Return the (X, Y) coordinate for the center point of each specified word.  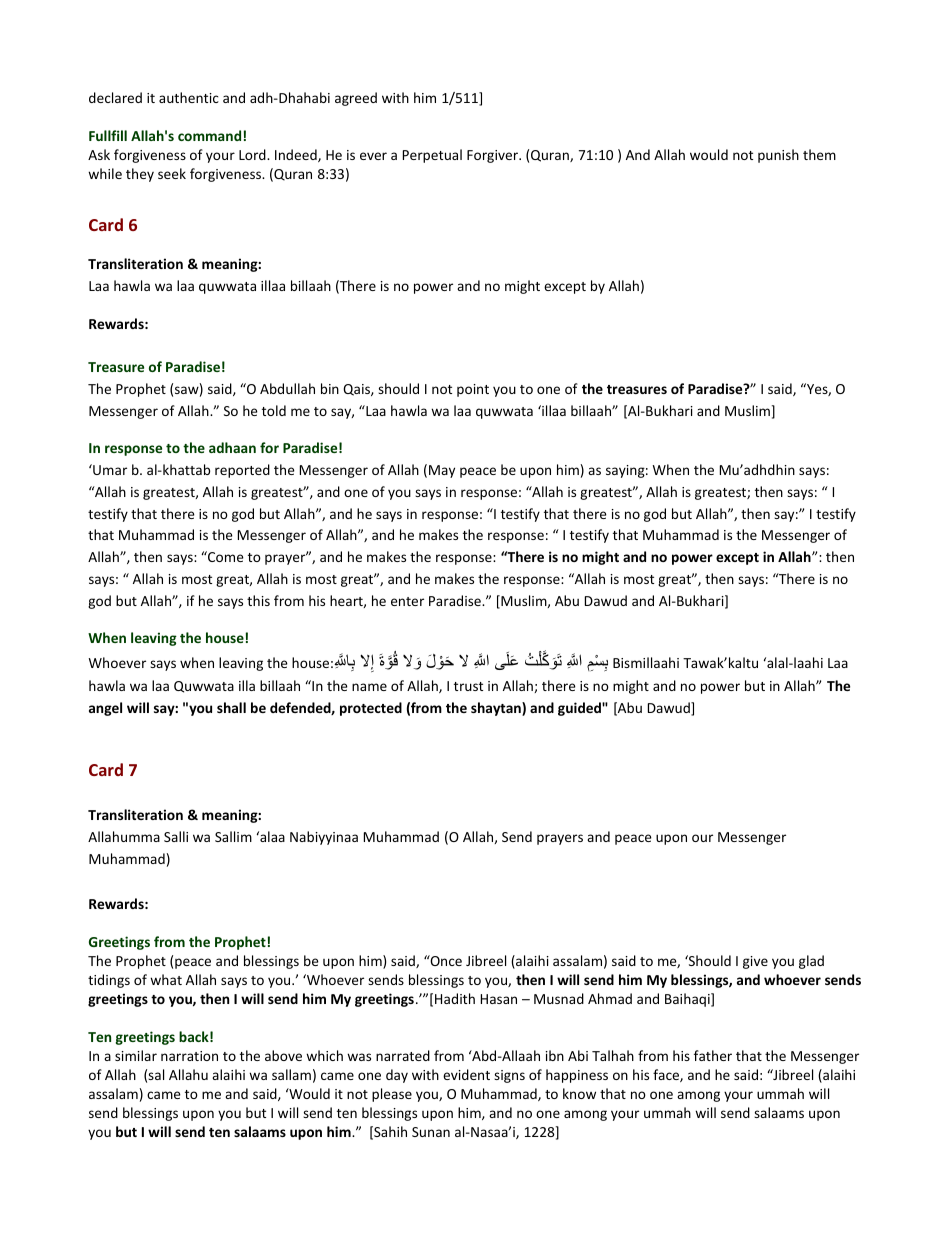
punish (778, 156)
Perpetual (432, 156)
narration (189, 1056)
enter (407, 601)
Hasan (499, 999)
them (819, 154)
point (473, 390)
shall (231, 707)
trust (468, 686)
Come (225, 556)
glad (811, 962)
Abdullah (287, 388)
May (442, 471)
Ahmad (610, 998)
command (209, 135)
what (166, 979)
